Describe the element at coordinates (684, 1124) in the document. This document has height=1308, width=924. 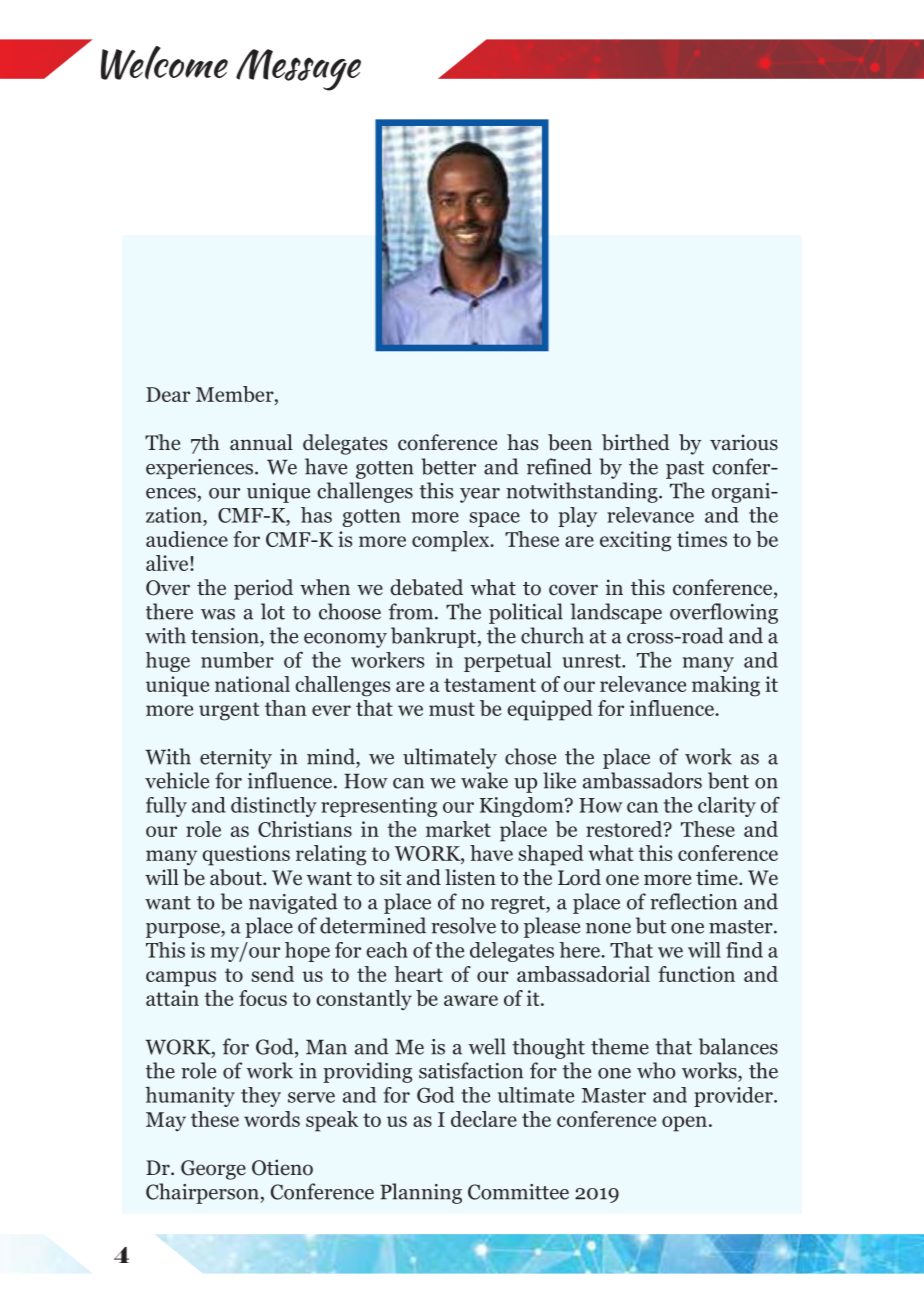
I see `open` at that location.
